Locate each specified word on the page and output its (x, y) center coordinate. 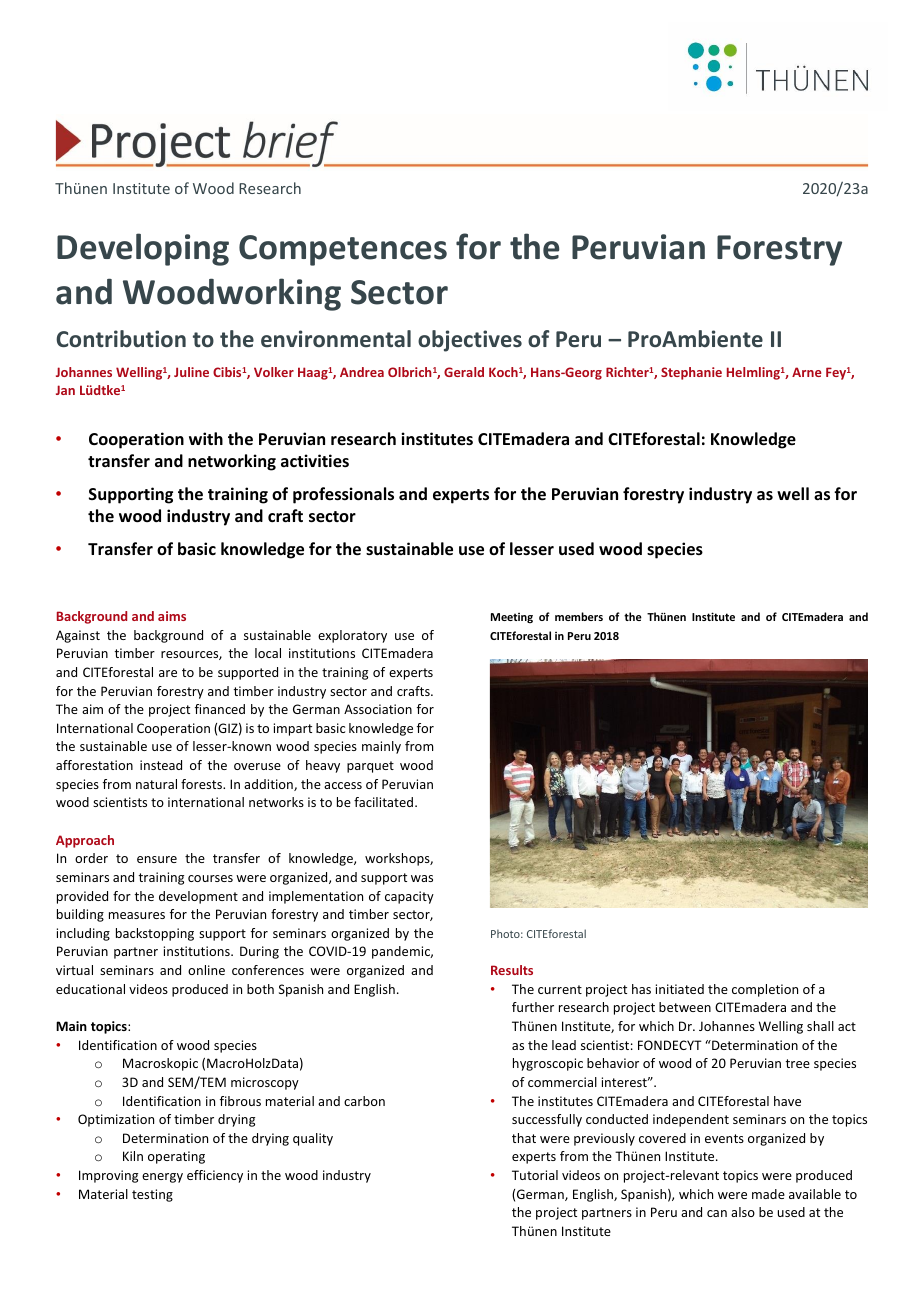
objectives (470, 341)
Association (378, 709)
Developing (143, 249)
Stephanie (691, 373)
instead (161, 765)
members (579, 616)
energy (162, 1178)
